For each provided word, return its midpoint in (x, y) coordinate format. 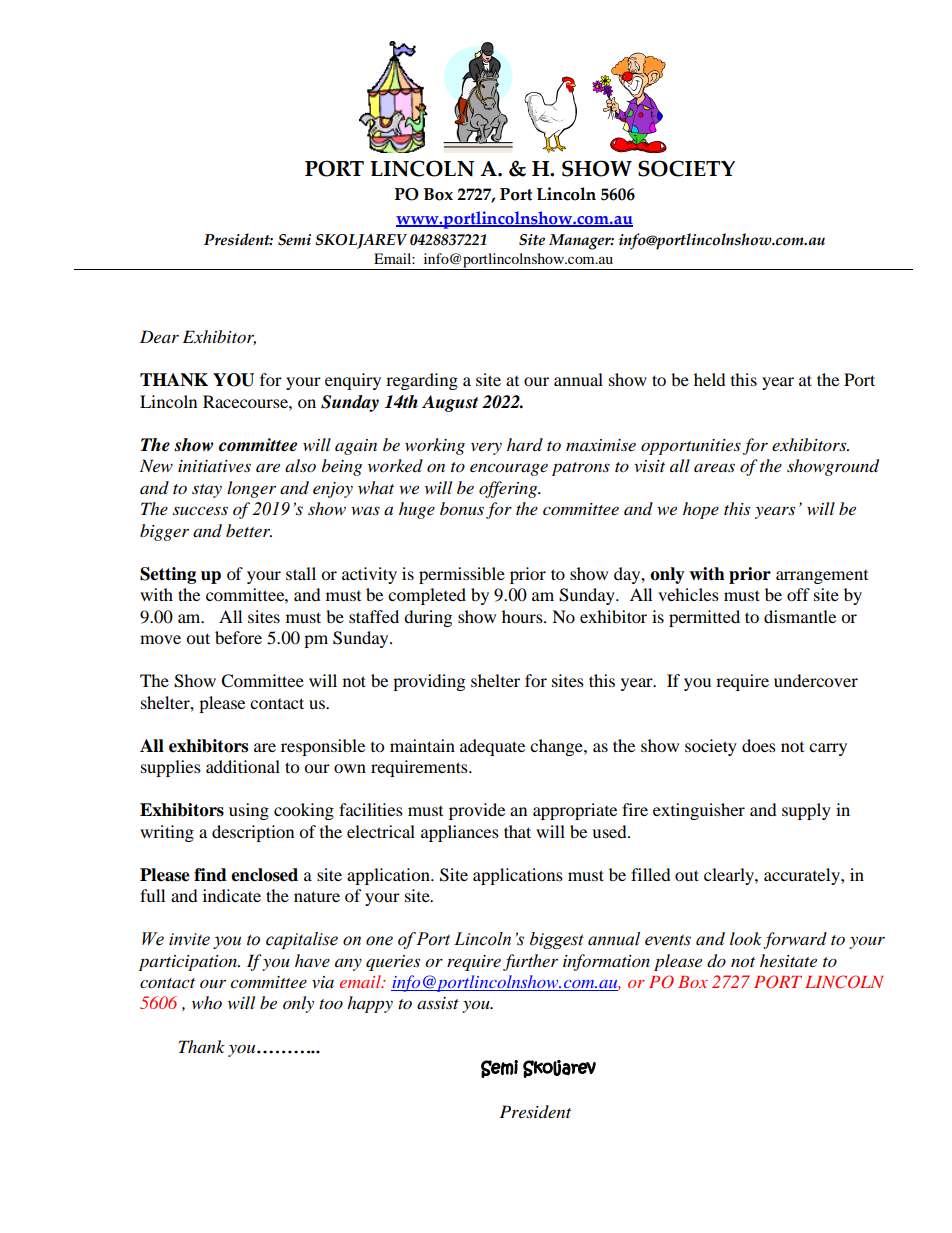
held (710, 379)
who (207, 1002)
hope (701, 510)
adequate (492, 747)
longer (251, 489)
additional (243, 766)
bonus (462, 508)
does (759, 745)
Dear (159, 336)
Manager (581, 242)
